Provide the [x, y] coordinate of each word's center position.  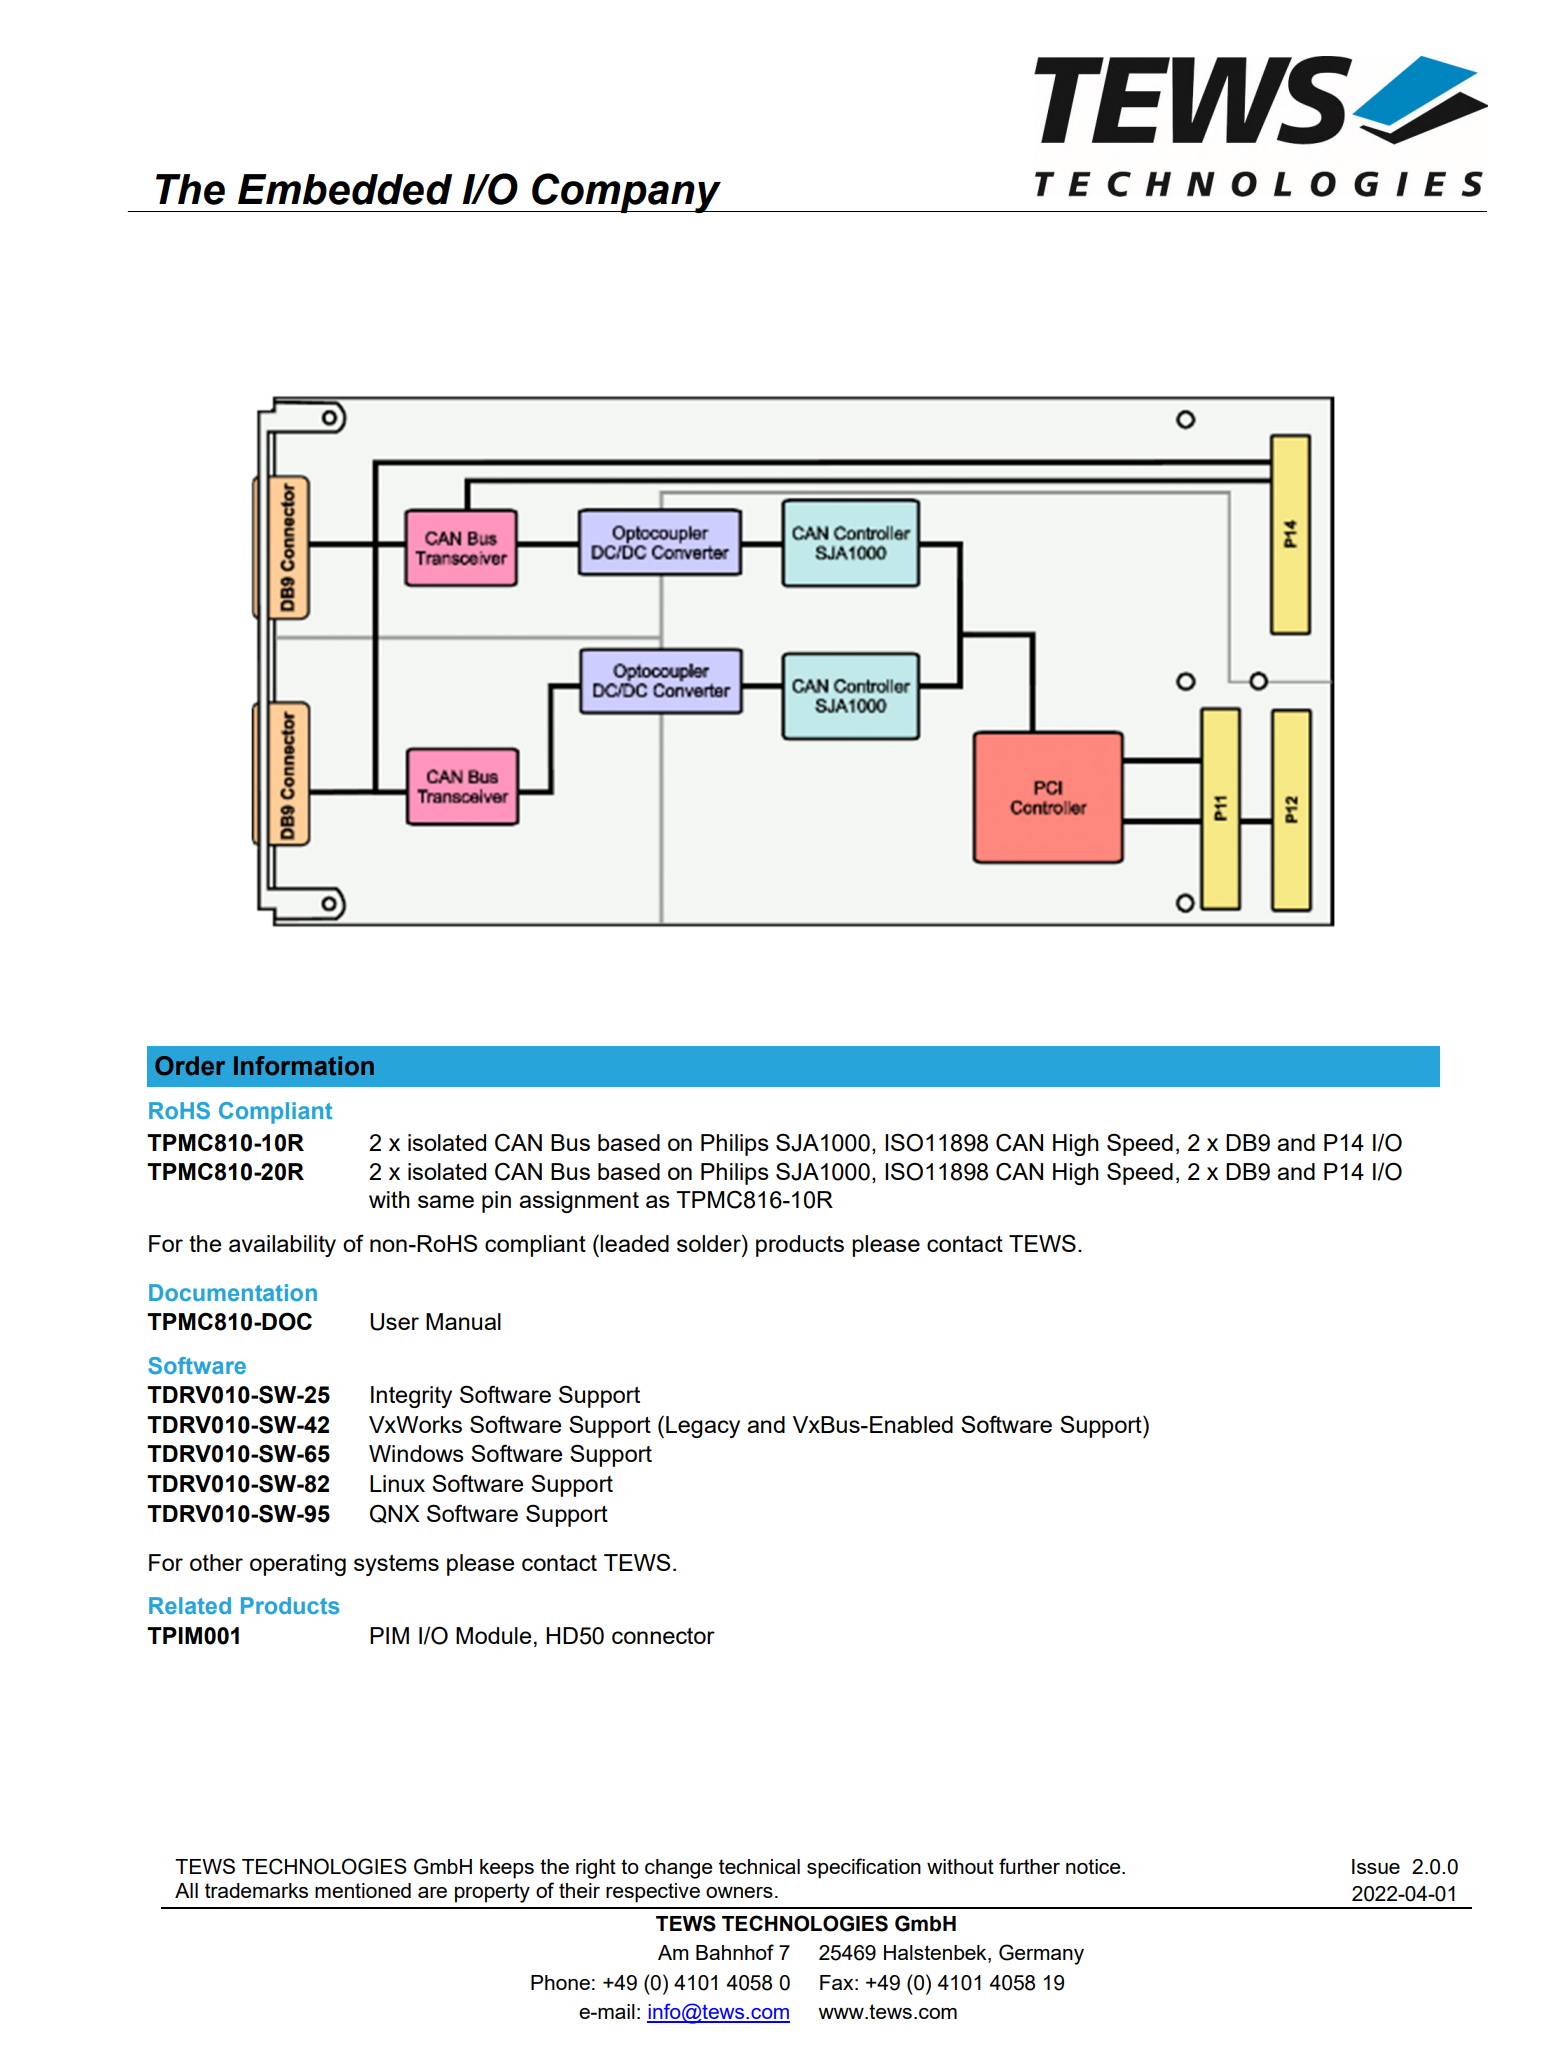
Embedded [345, 189]
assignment [579, 1202]
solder [710, 1243]
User [394, 1322]
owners [739, 1892]
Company [626, 193]
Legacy [703, 1427]
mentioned [363, 1890]
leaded [634, 1243]
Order [190, 1066]
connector [663, 1636]
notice [1094, 1866]
